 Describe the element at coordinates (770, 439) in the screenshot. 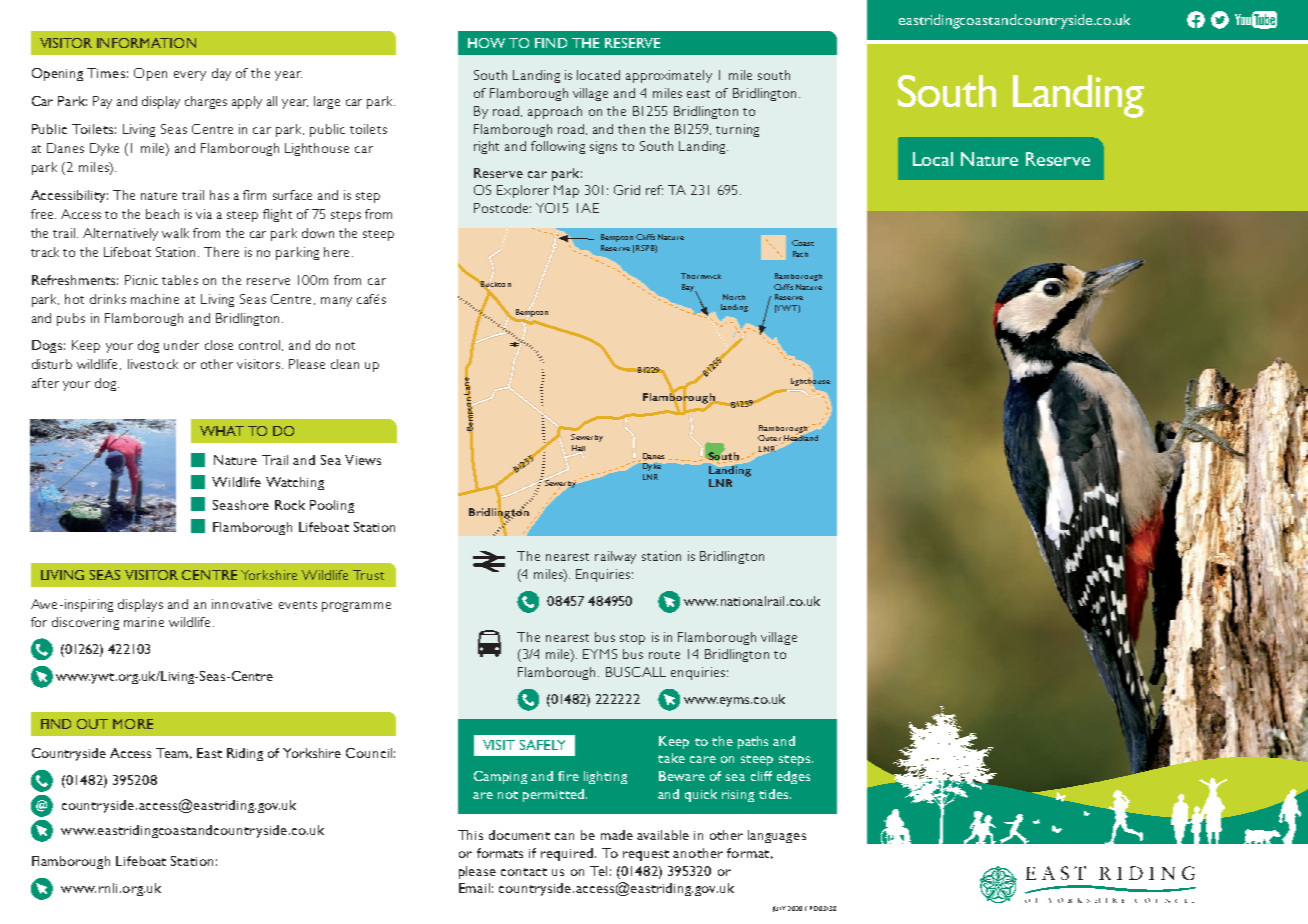

I see `Outer` at that location.
